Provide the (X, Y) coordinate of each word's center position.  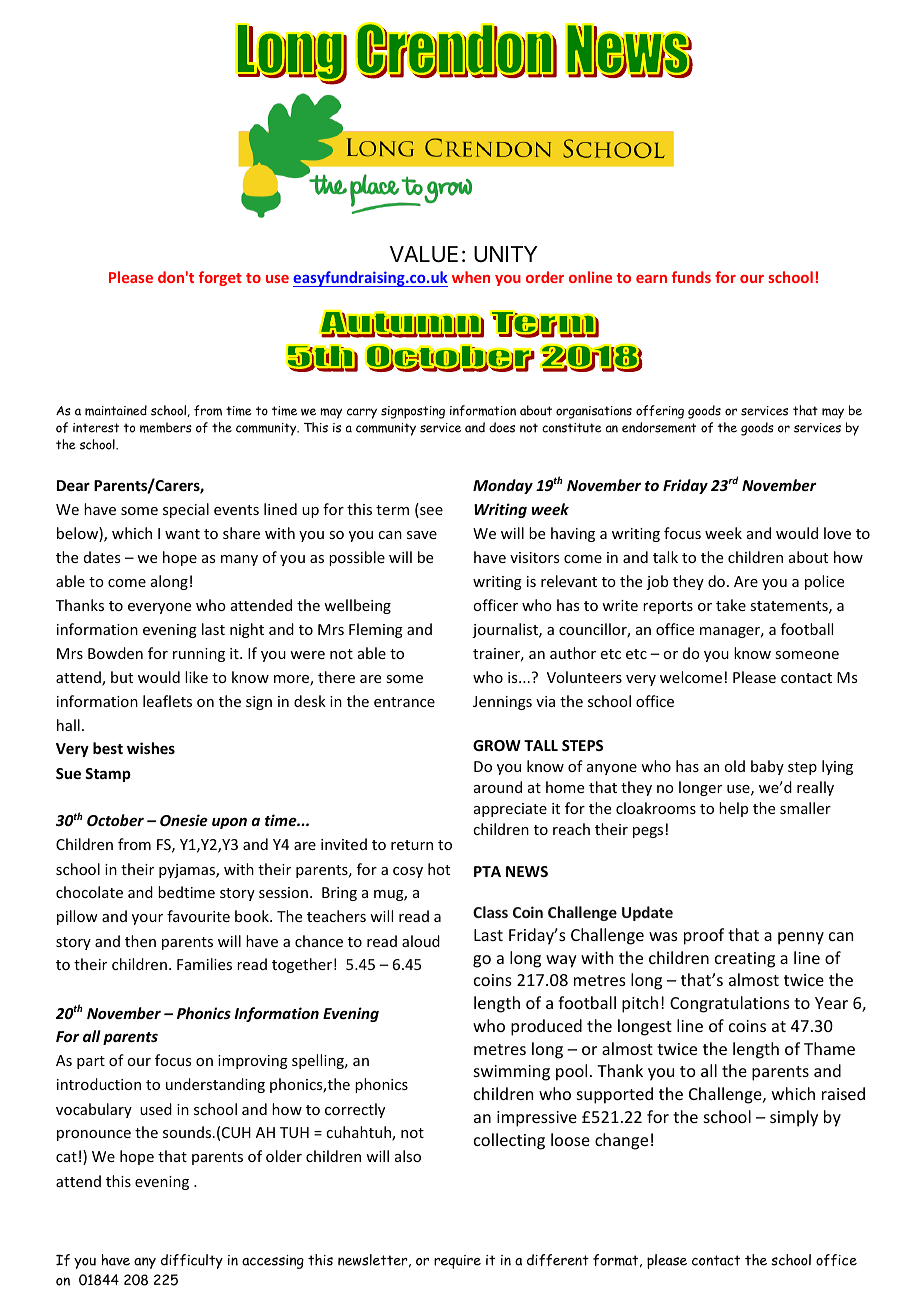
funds (691, 277)
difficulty (192, 1261)
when (471, 277)
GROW (497, 745)
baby (767, 767)
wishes (151, 748)
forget (220, 278)
